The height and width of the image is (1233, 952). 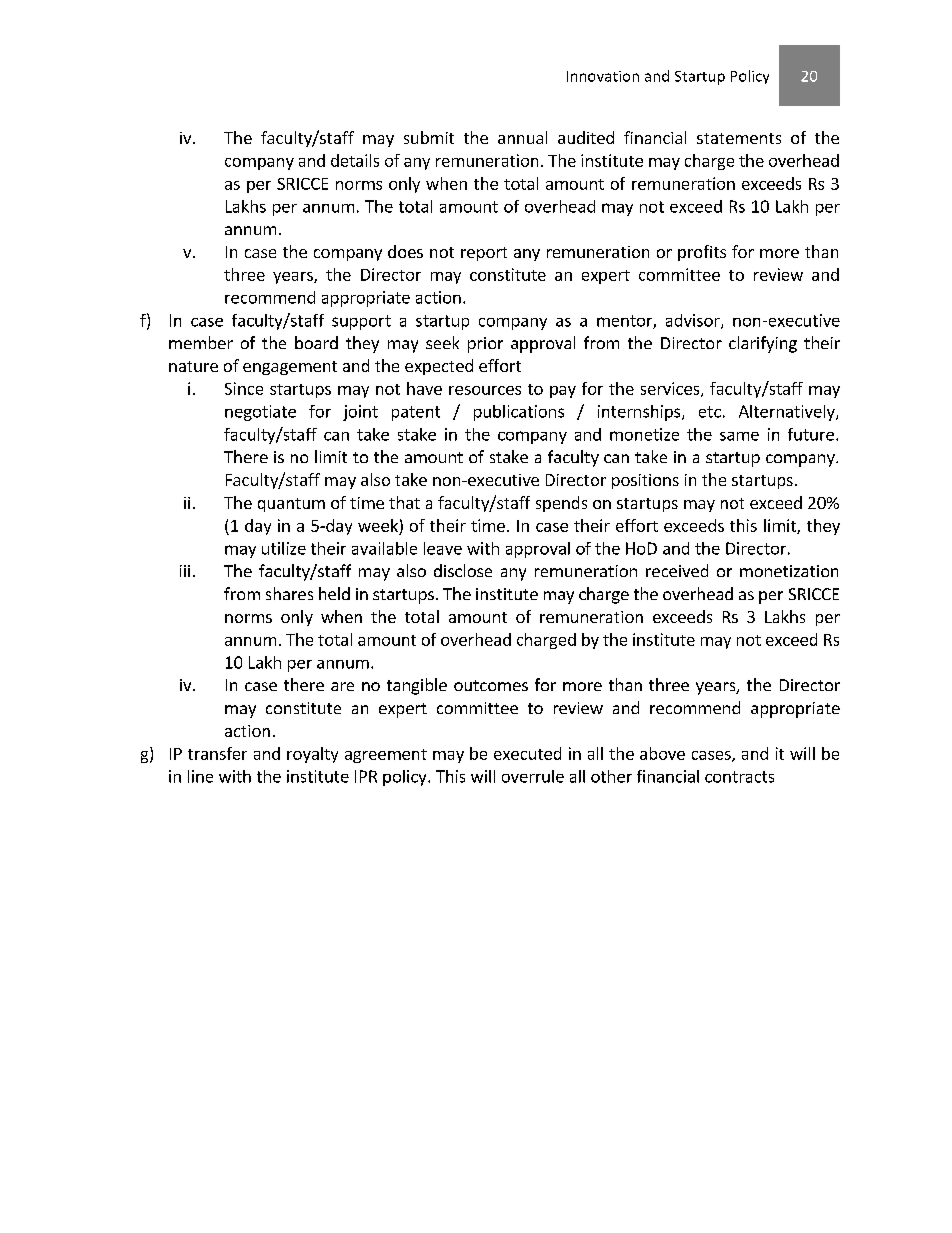 I want to click on statements, so click(x=739, y=138).
